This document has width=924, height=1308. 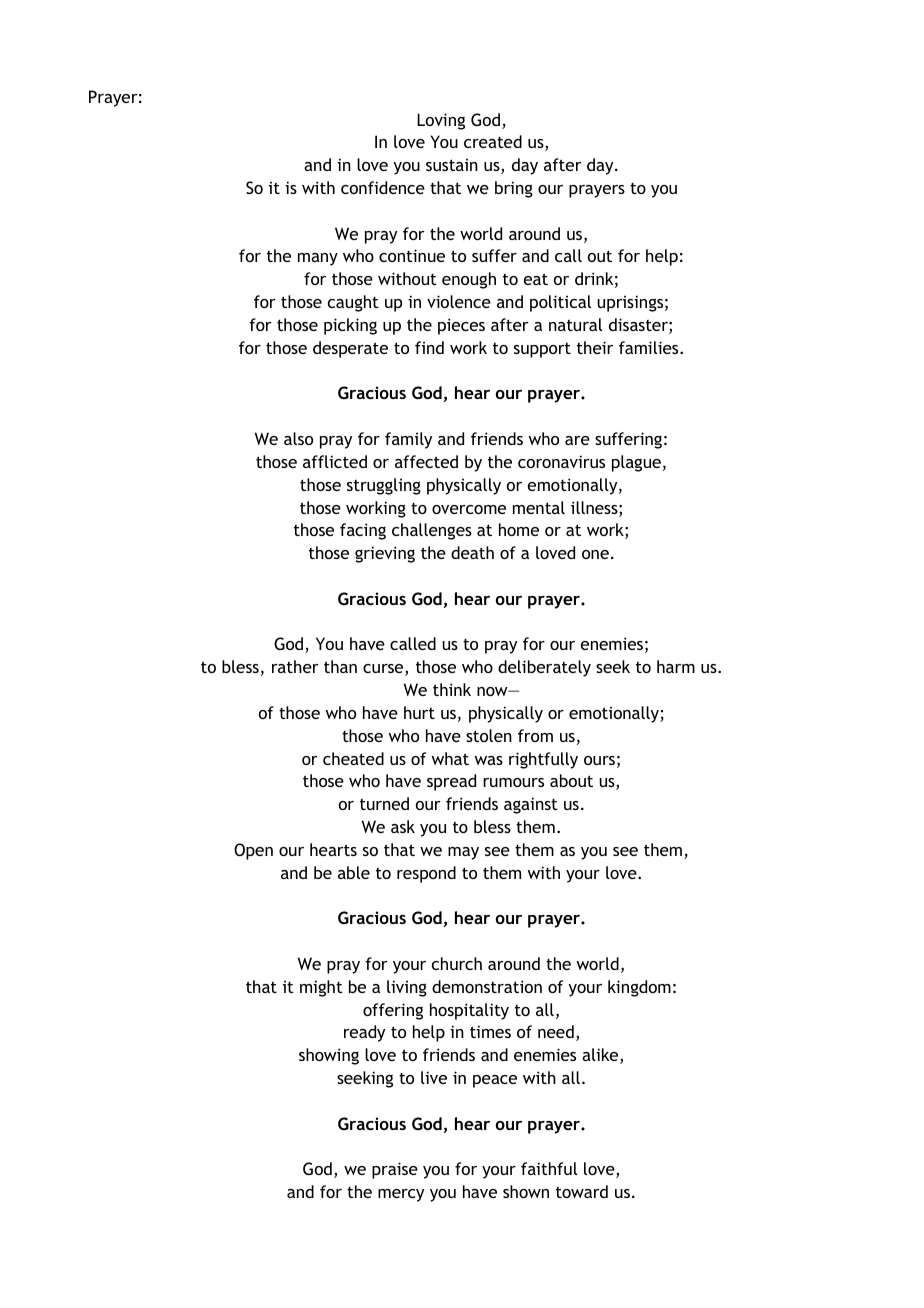 I want to click on think, so click(x=452, y=689).
